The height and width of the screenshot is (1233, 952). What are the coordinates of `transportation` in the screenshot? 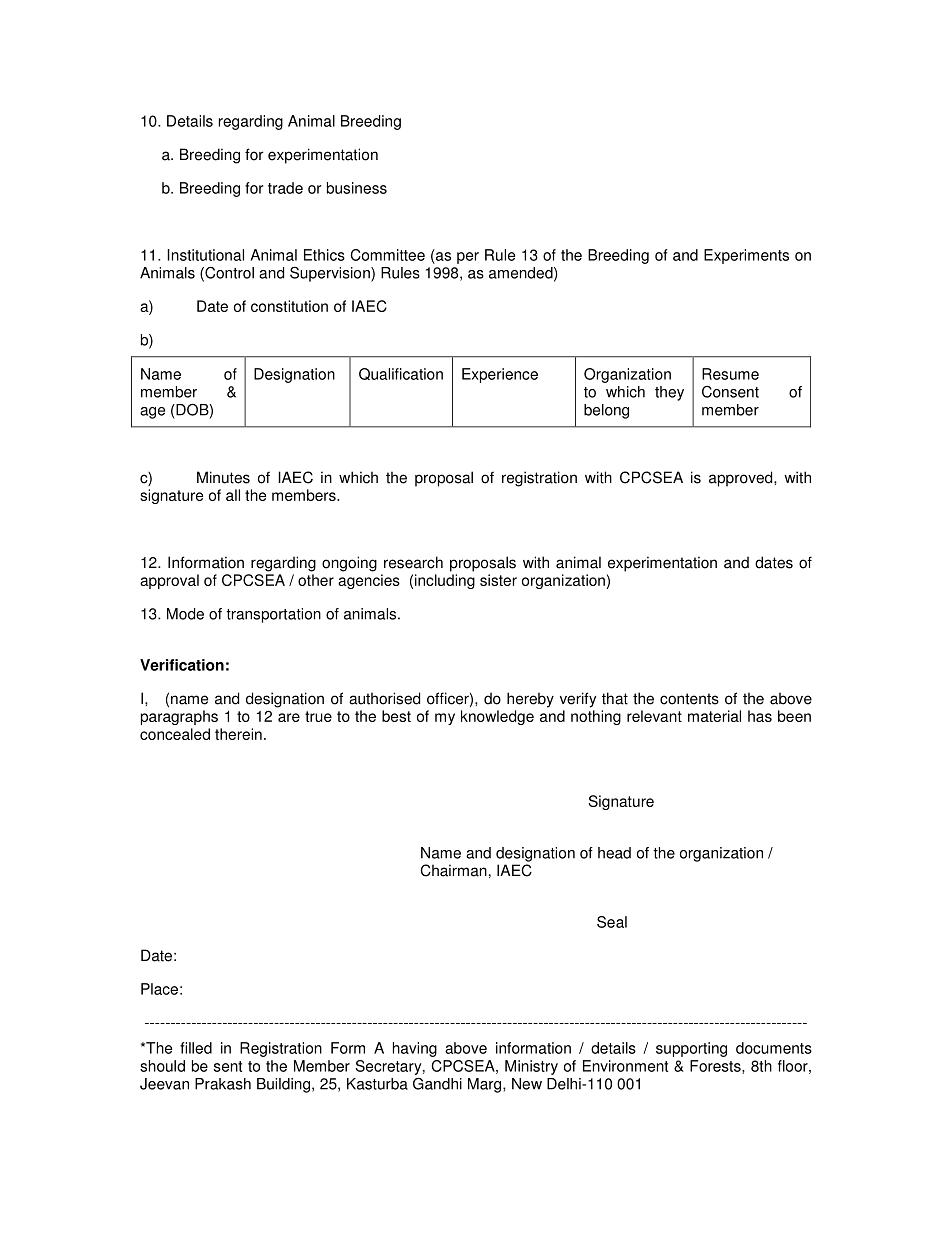 It's located at (273, 615).
